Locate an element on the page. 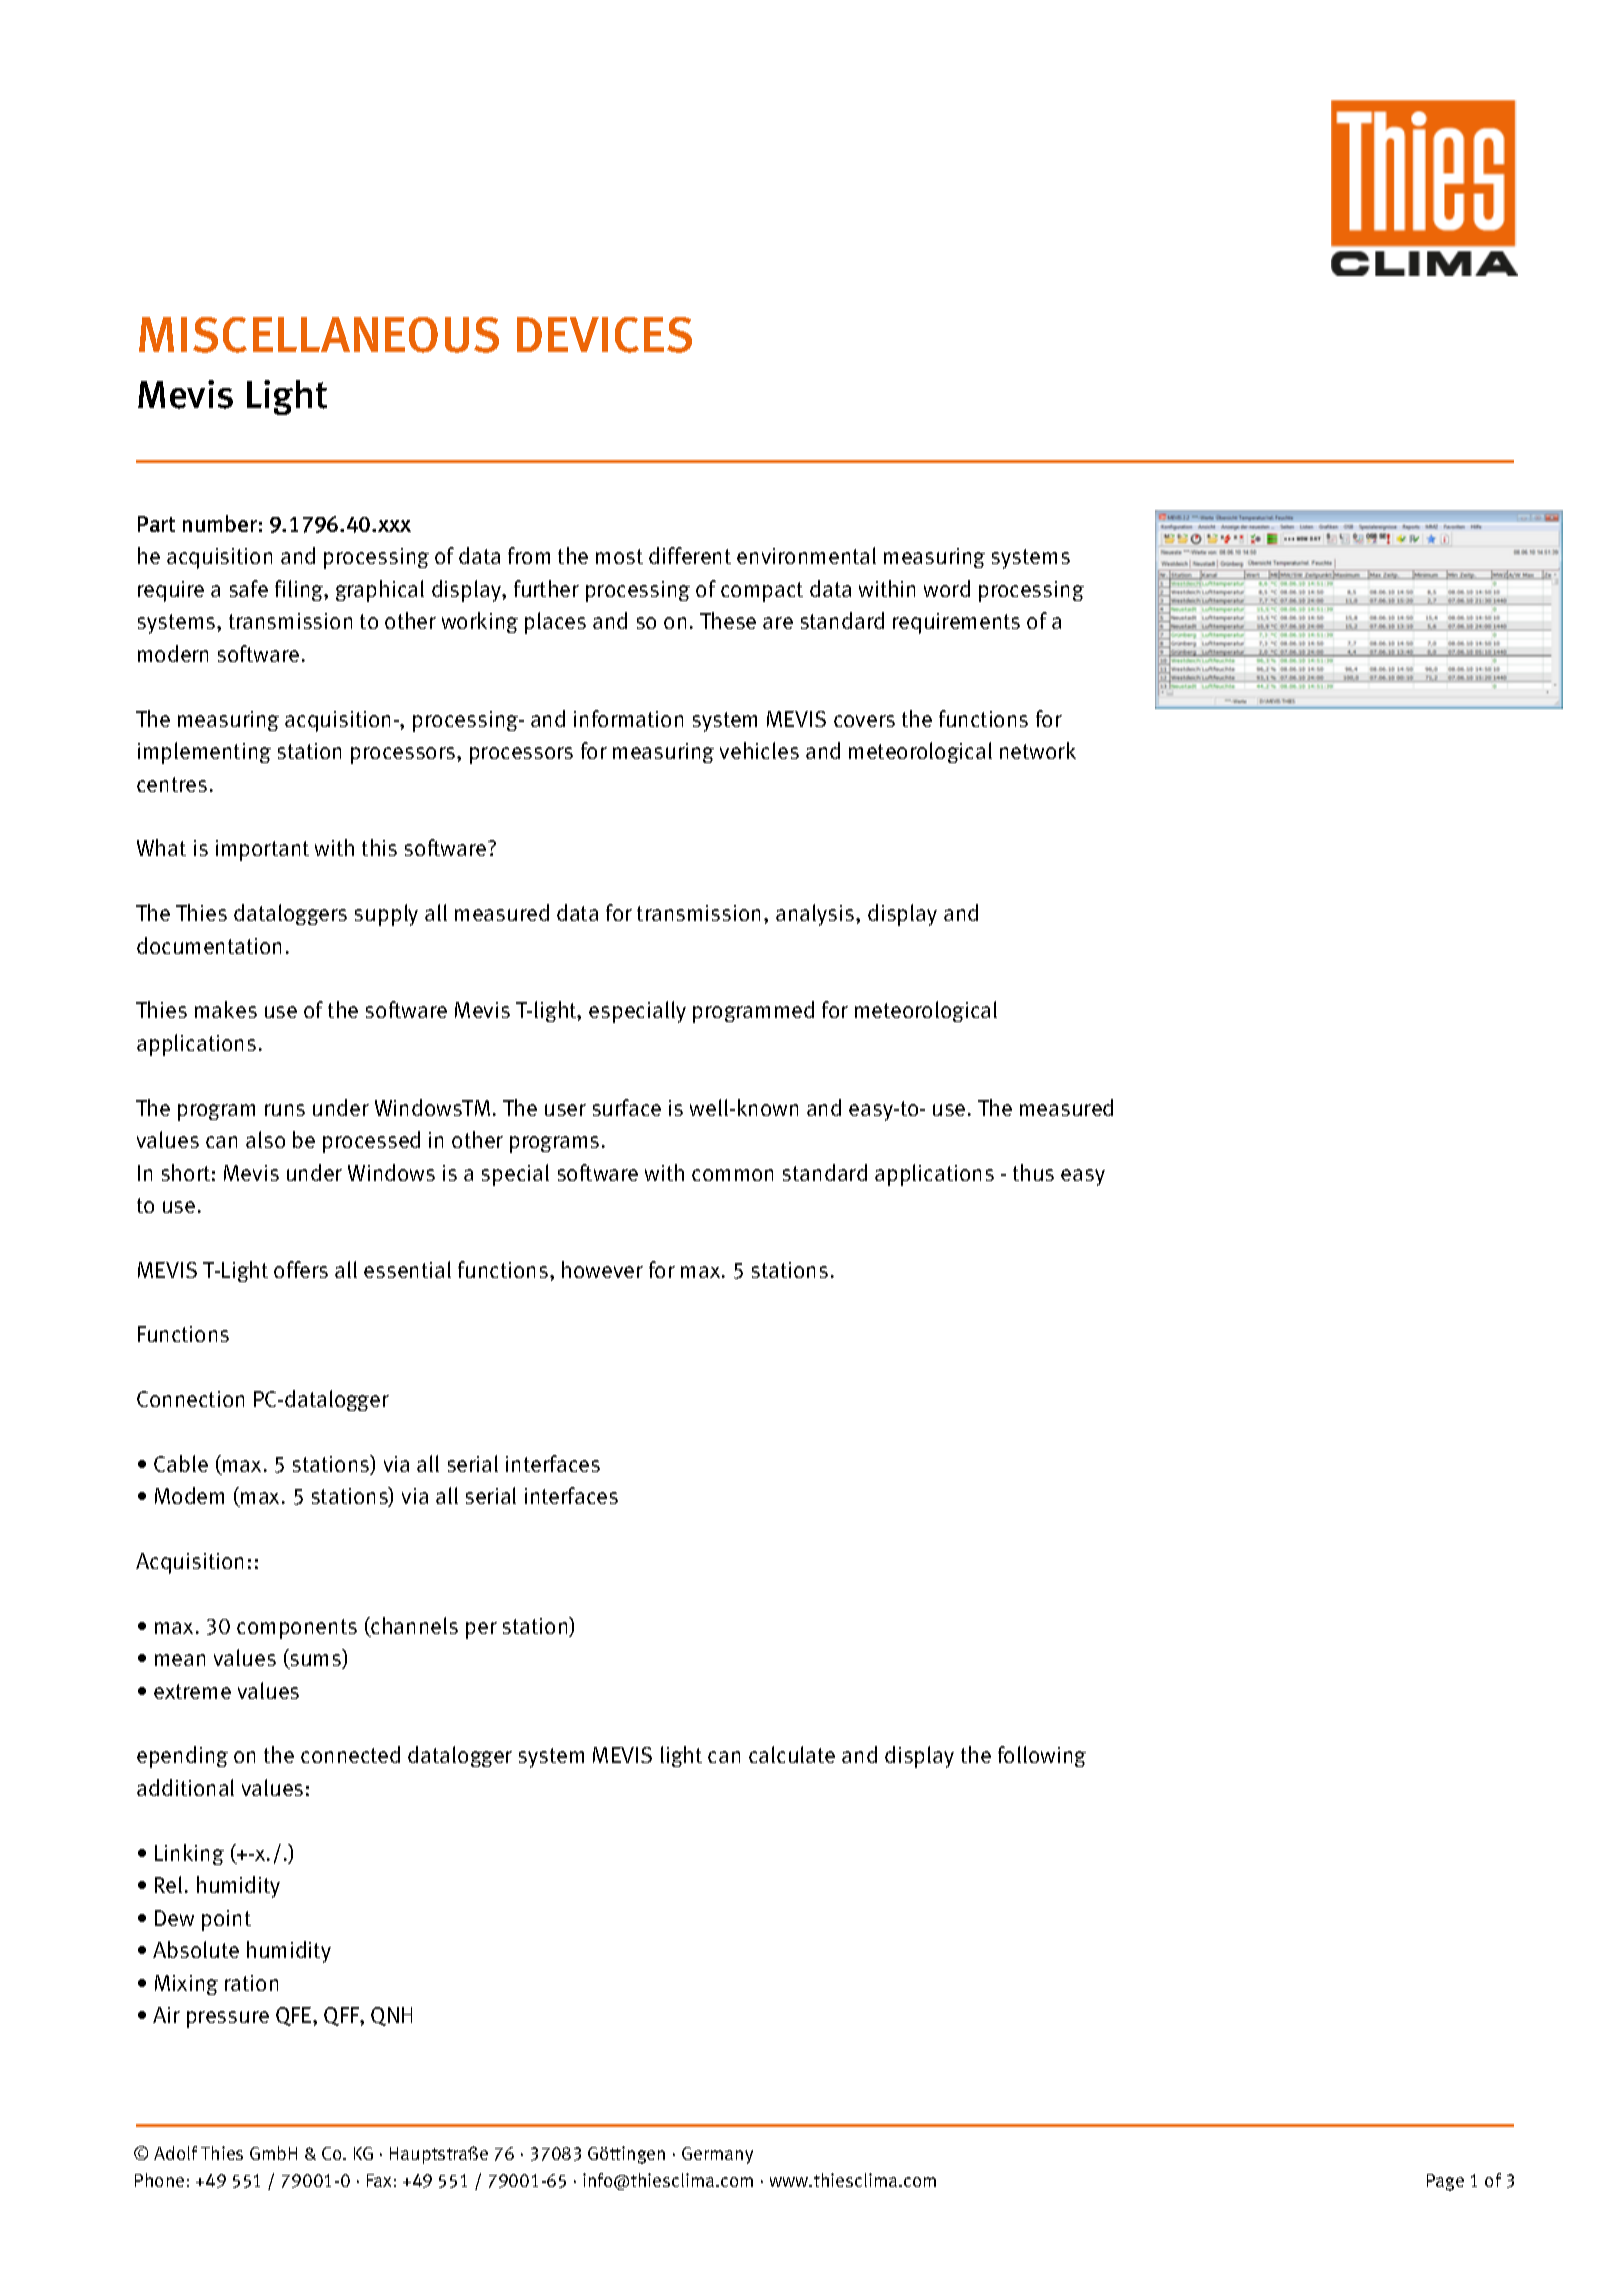  thus is located at coordinates (1033, 1172).
